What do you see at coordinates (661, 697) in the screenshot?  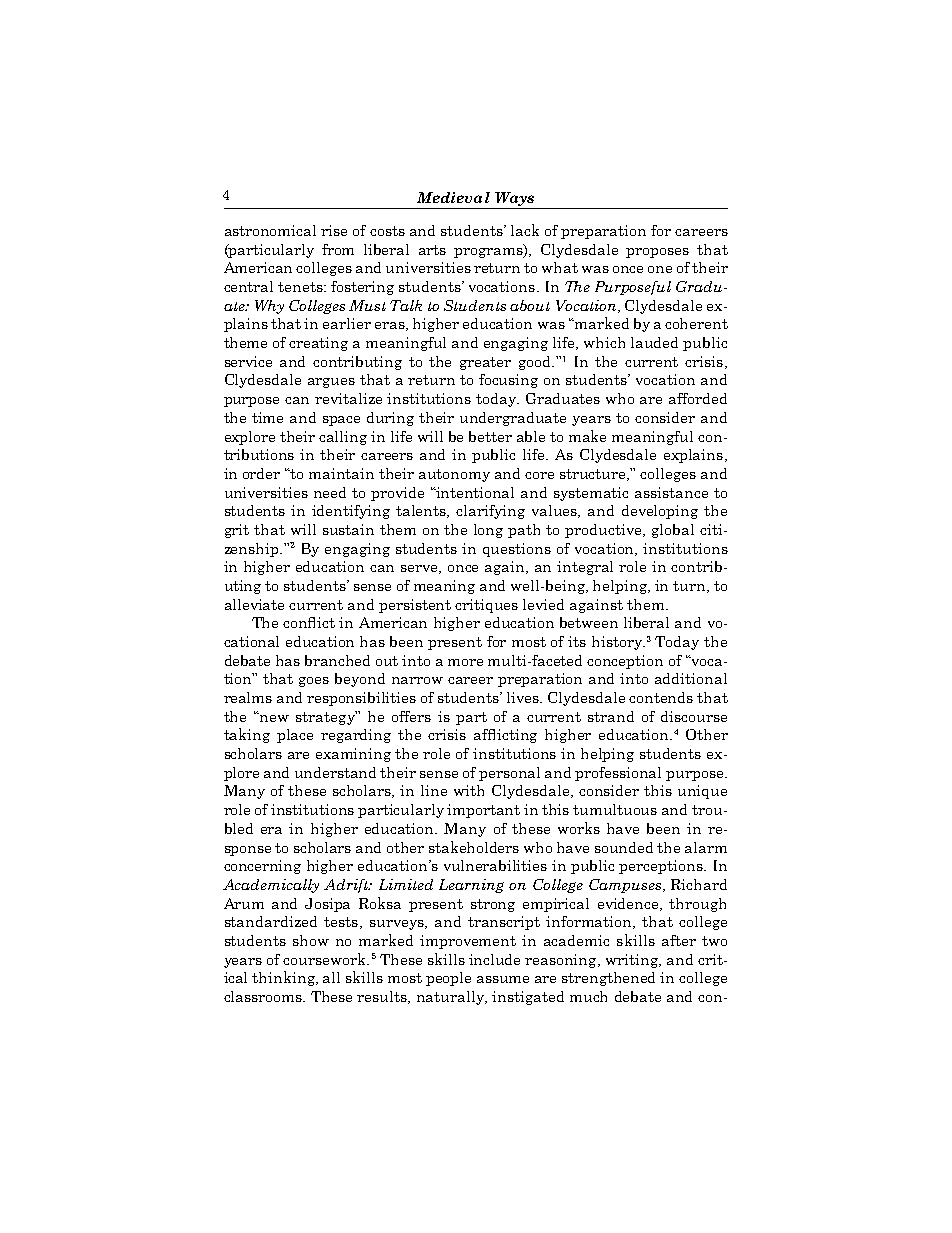 I see `contends` at bounding box center [661, 697].
